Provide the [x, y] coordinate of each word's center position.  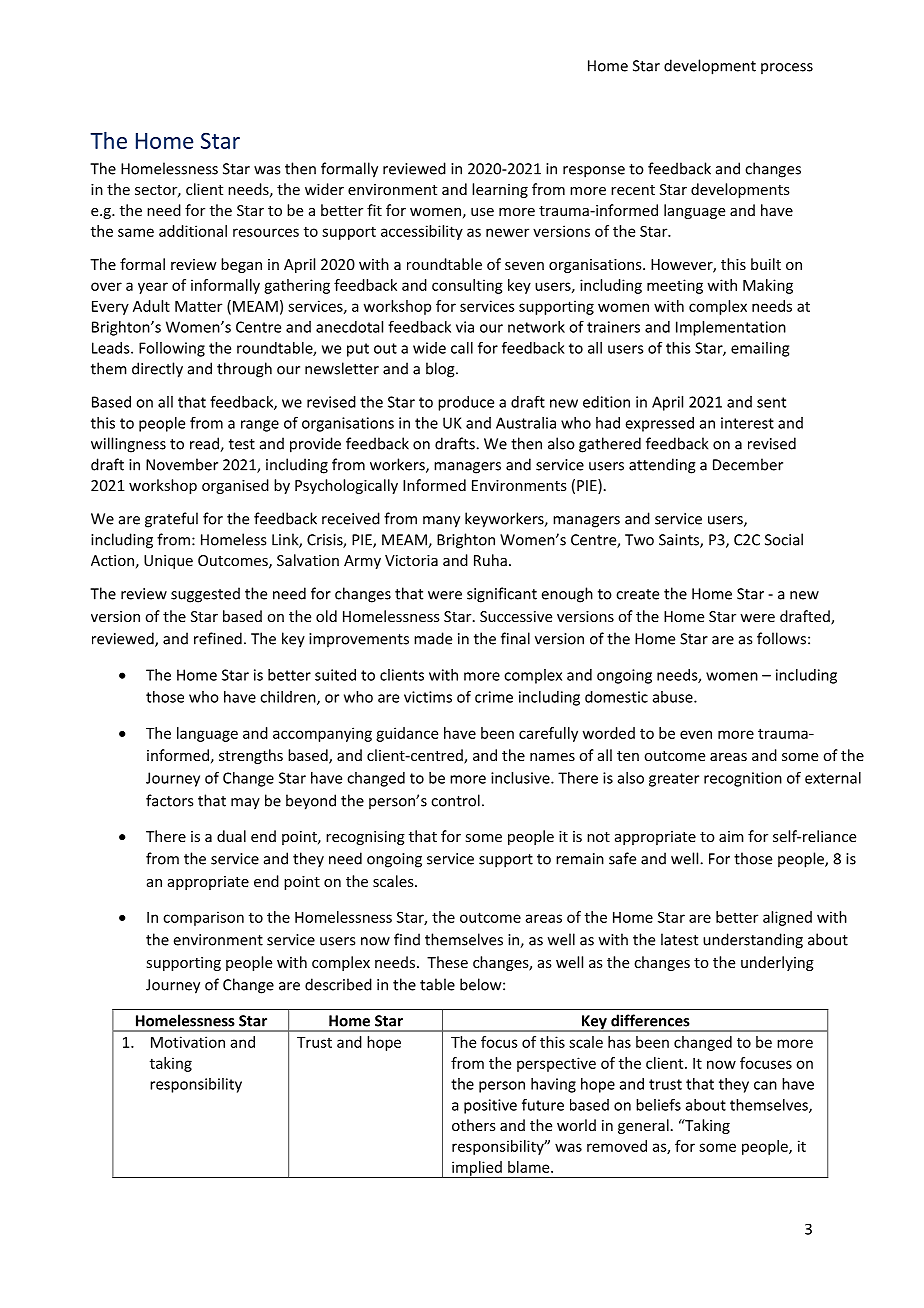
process [787, 68]
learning [500, 190]
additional [193, 231]
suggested [205, 595]
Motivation [188, 1042]
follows [781, 638]
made [433, 638]
